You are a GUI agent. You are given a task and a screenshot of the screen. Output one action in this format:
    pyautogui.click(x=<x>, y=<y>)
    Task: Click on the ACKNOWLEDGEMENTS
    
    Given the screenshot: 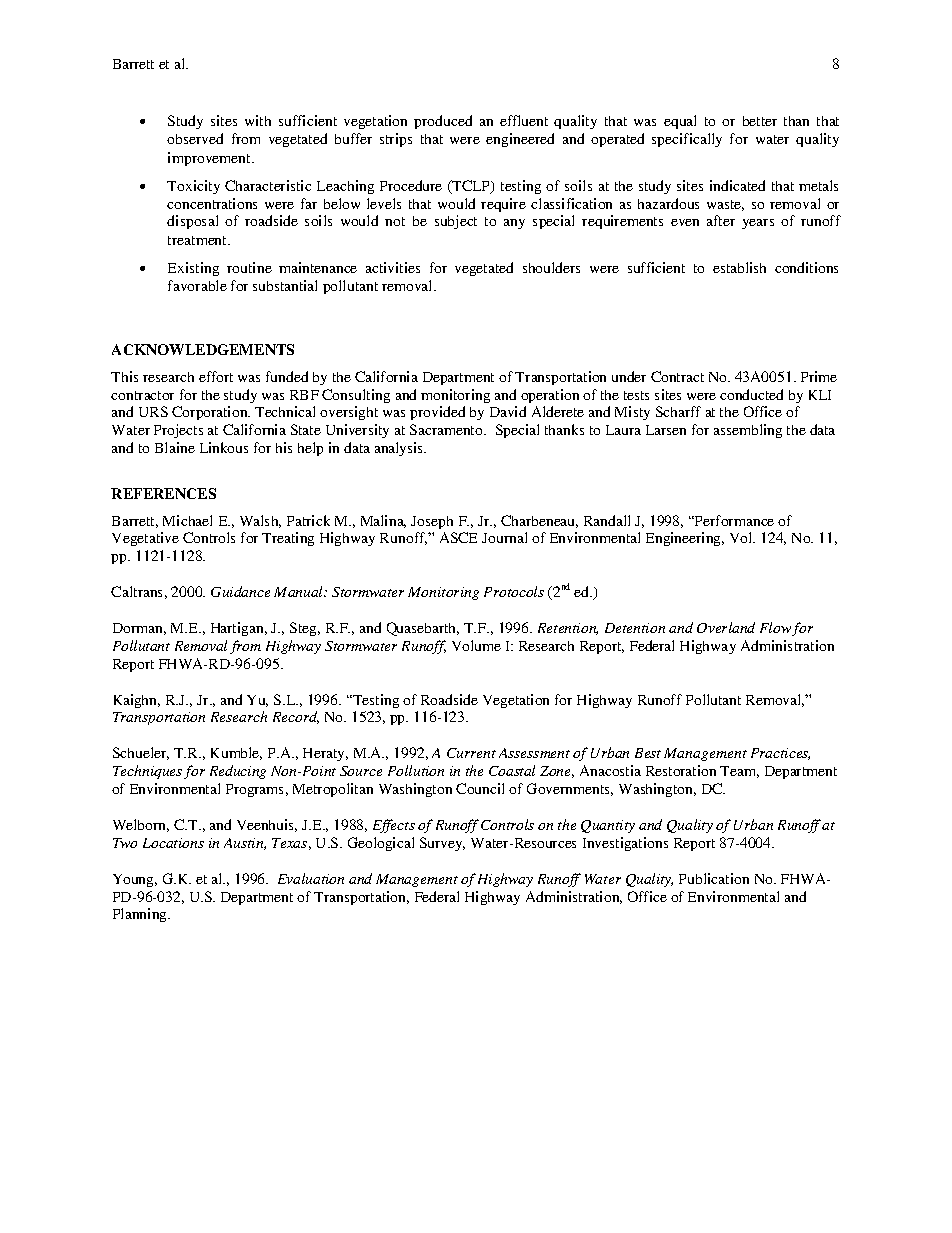 What is the action you would take?
    pyautogui.click(x=203, y=349)
